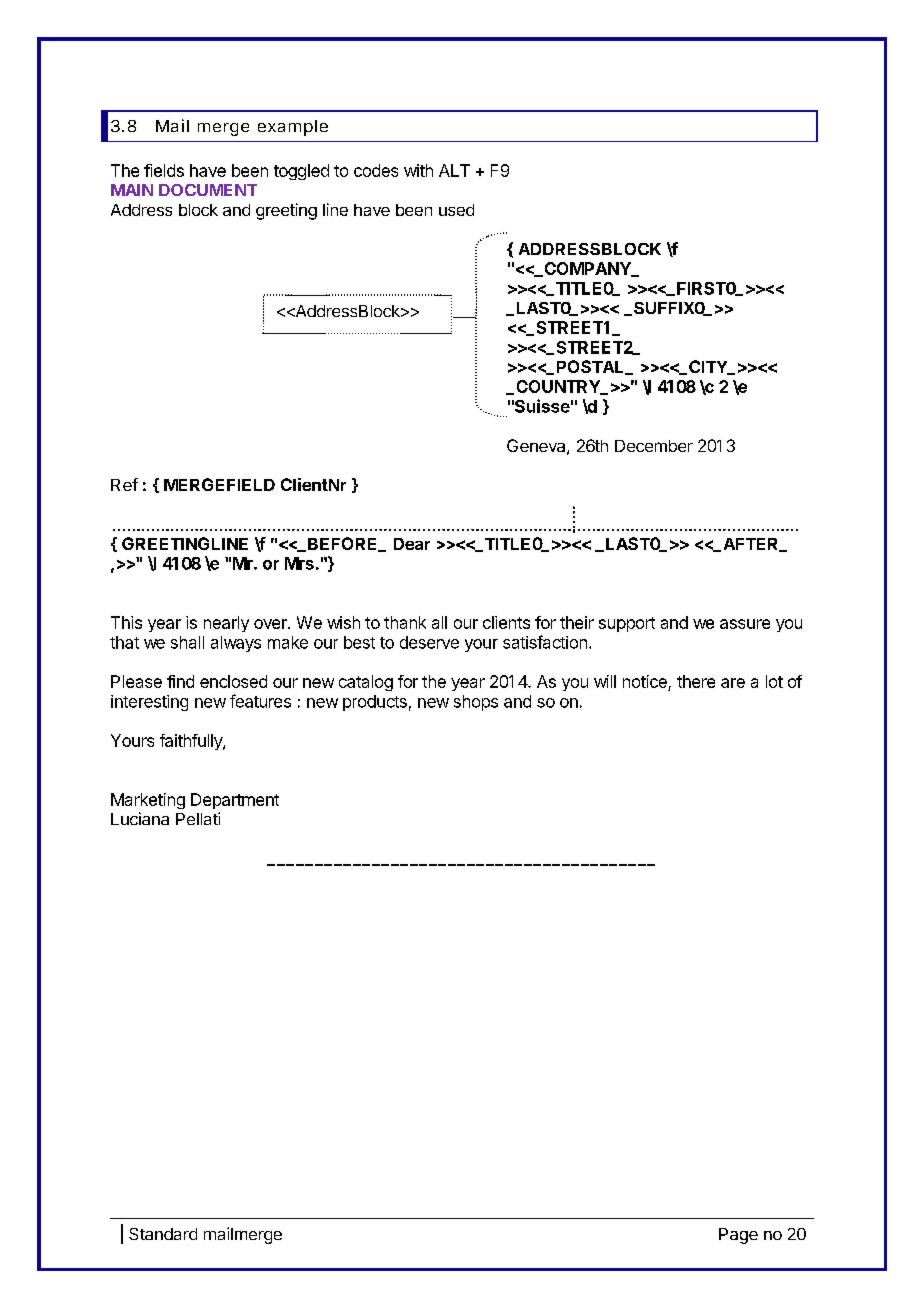 This document has width=924, height=1308. What do you see at coordinates (235, 801) in the document?
I see `Department` at bounding box center [235, 801].
